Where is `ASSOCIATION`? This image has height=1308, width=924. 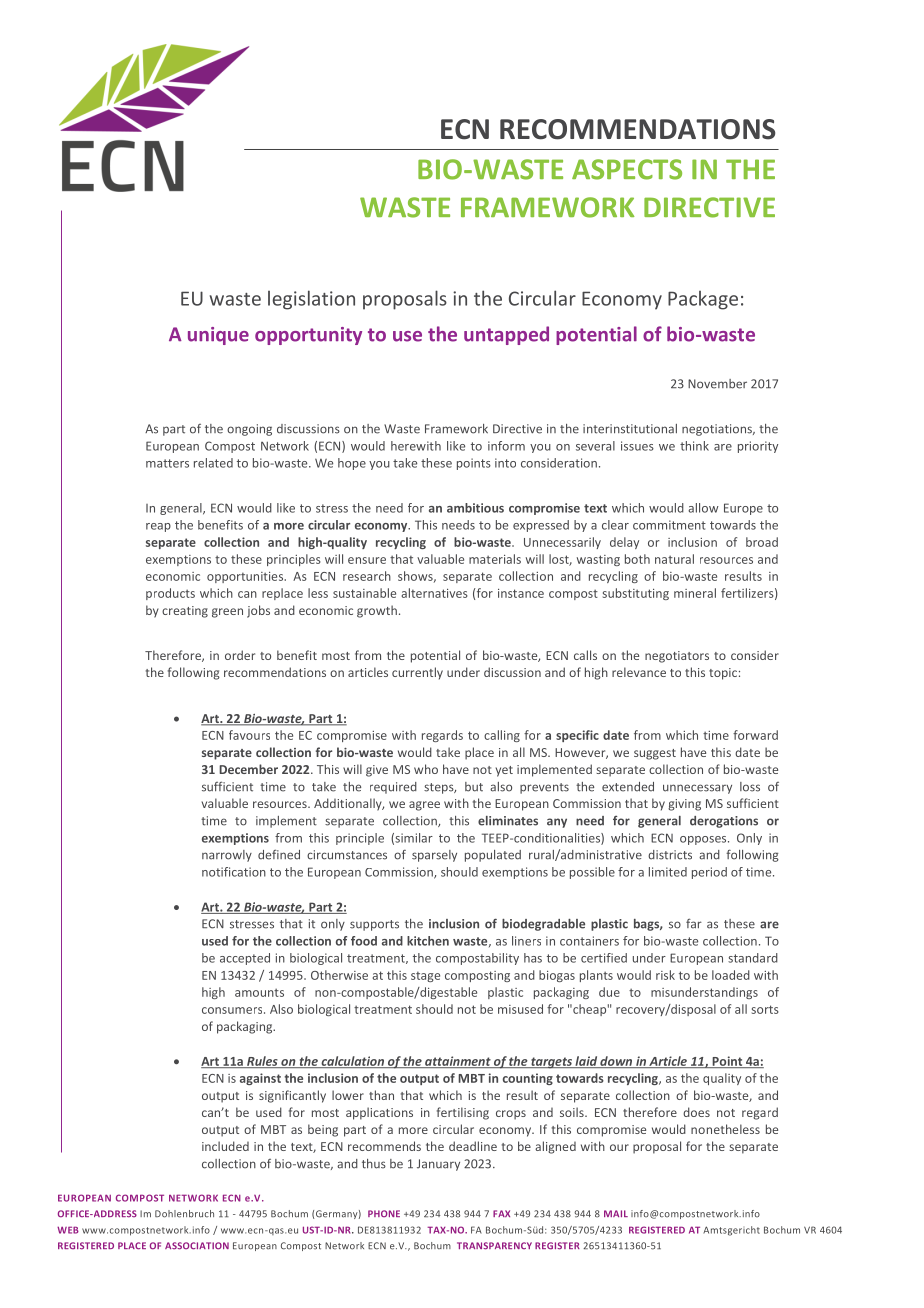 ASSOCIATION is located at coordinates (197, 1246).
